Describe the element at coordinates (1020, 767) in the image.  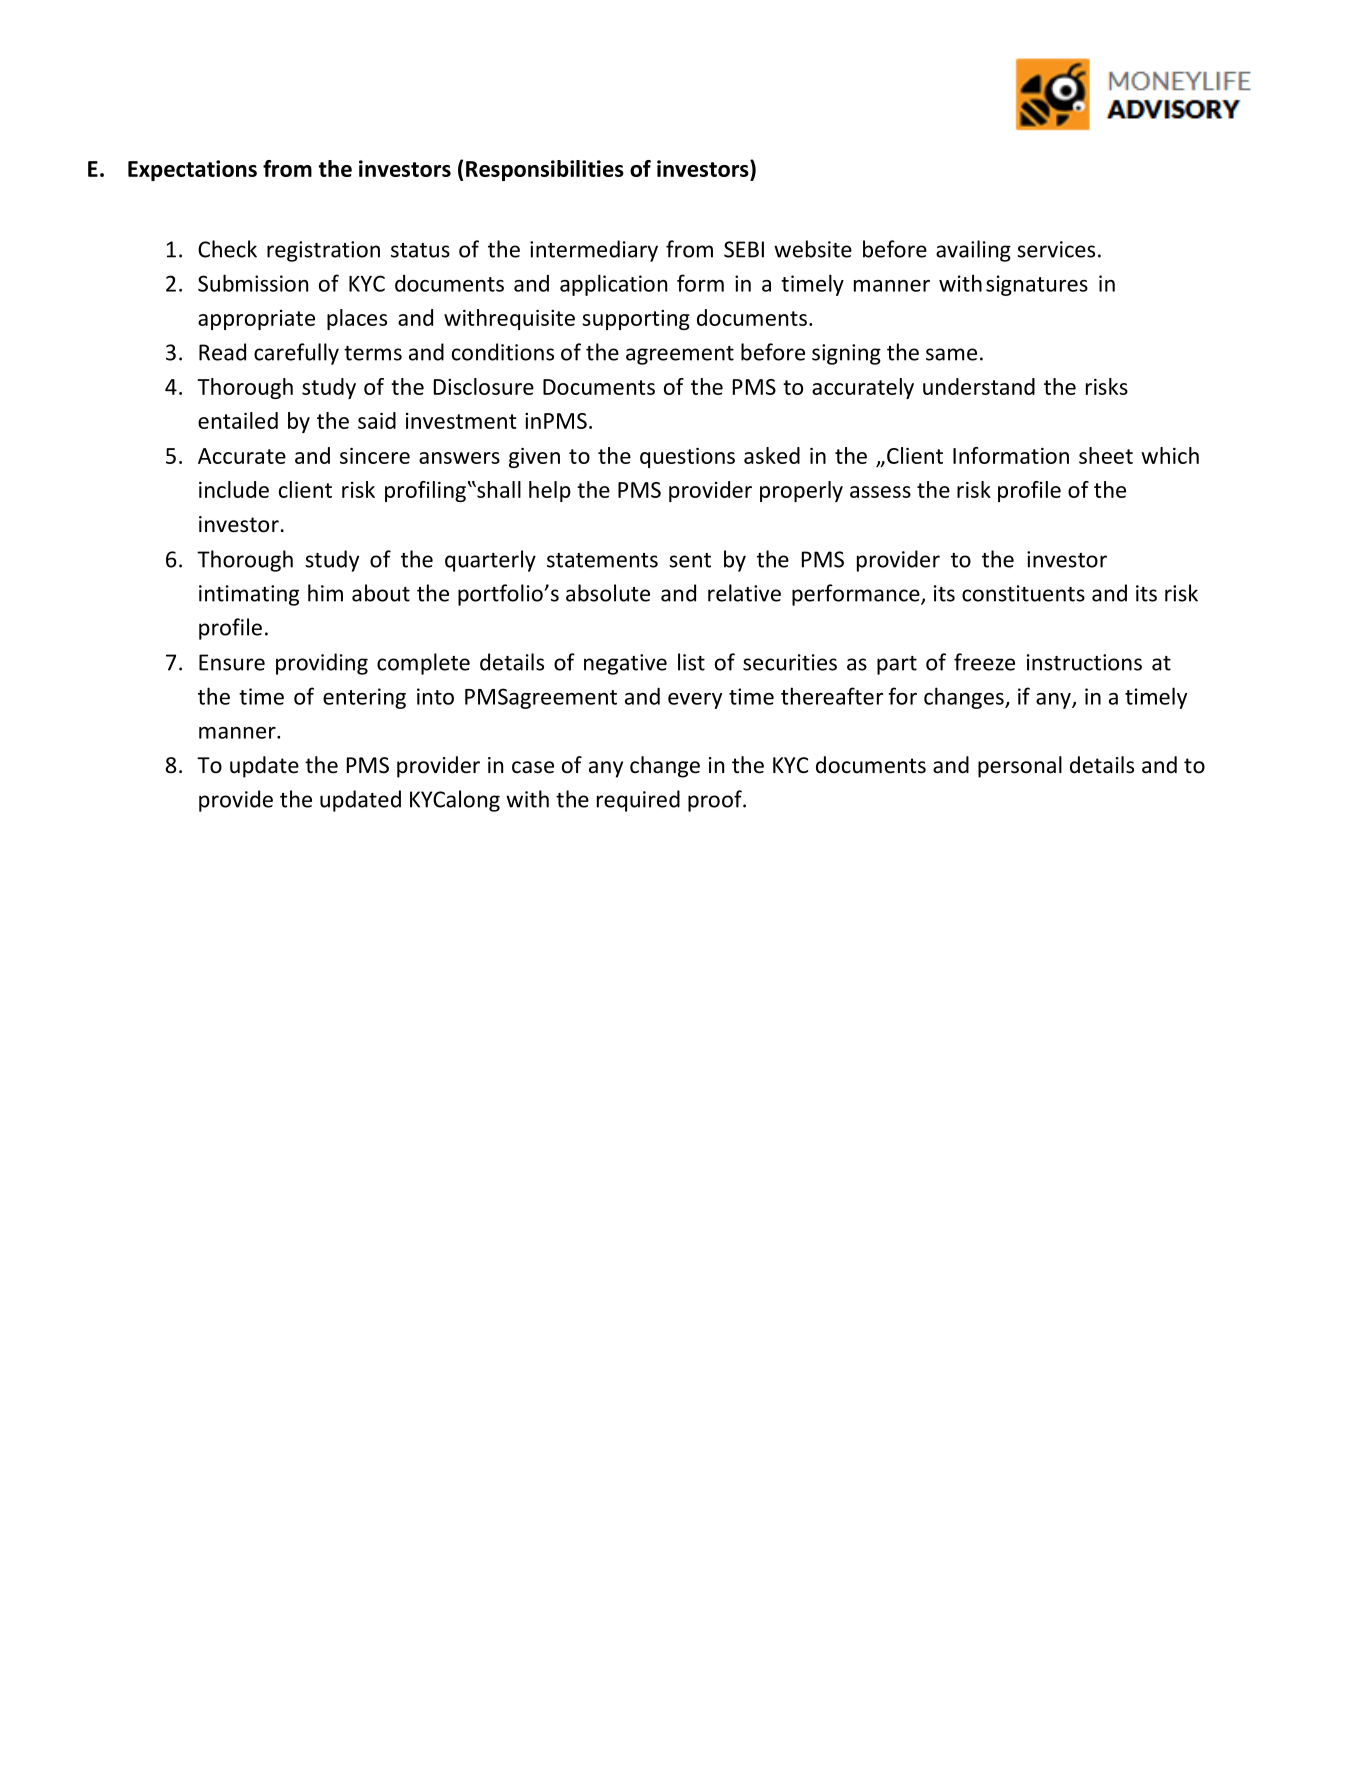
I see `personal` at that location.
